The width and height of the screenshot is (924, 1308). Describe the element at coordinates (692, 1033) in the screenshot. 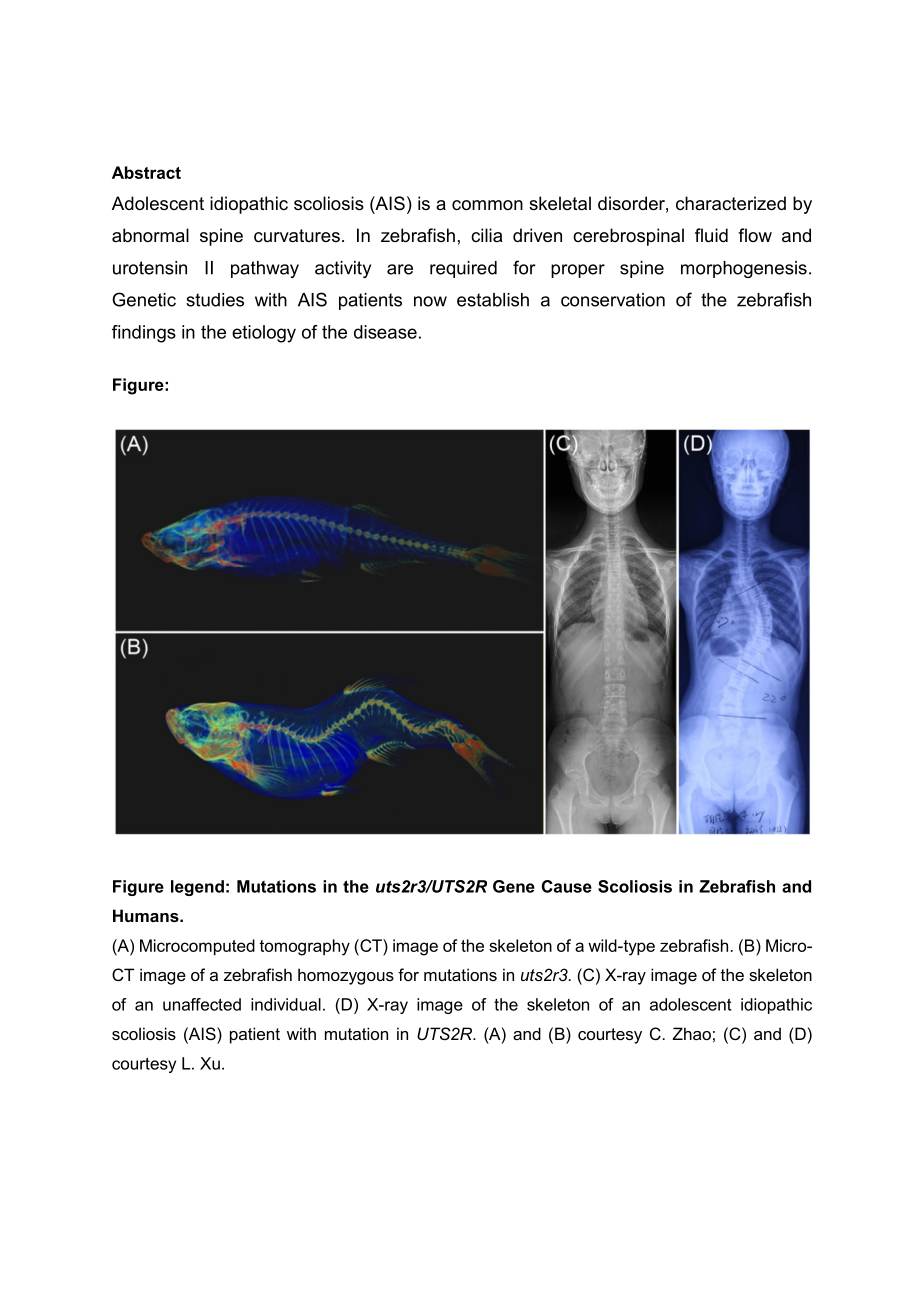

I see `Zhao` at that location.
